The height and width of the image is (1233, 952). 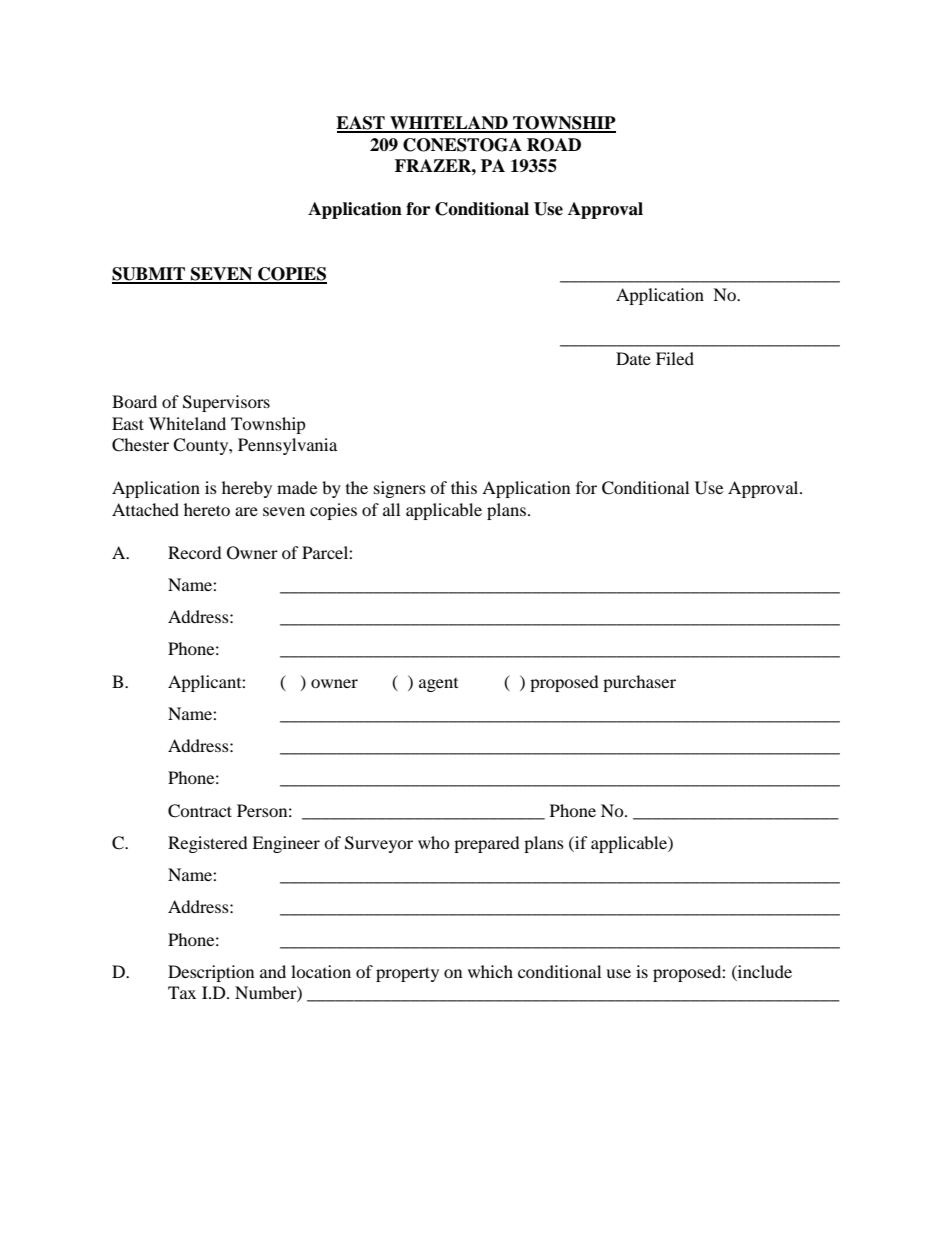 What do you see at coordinates (195, 552) in the image?
I see `Record` at bounding box center [195, 552].
